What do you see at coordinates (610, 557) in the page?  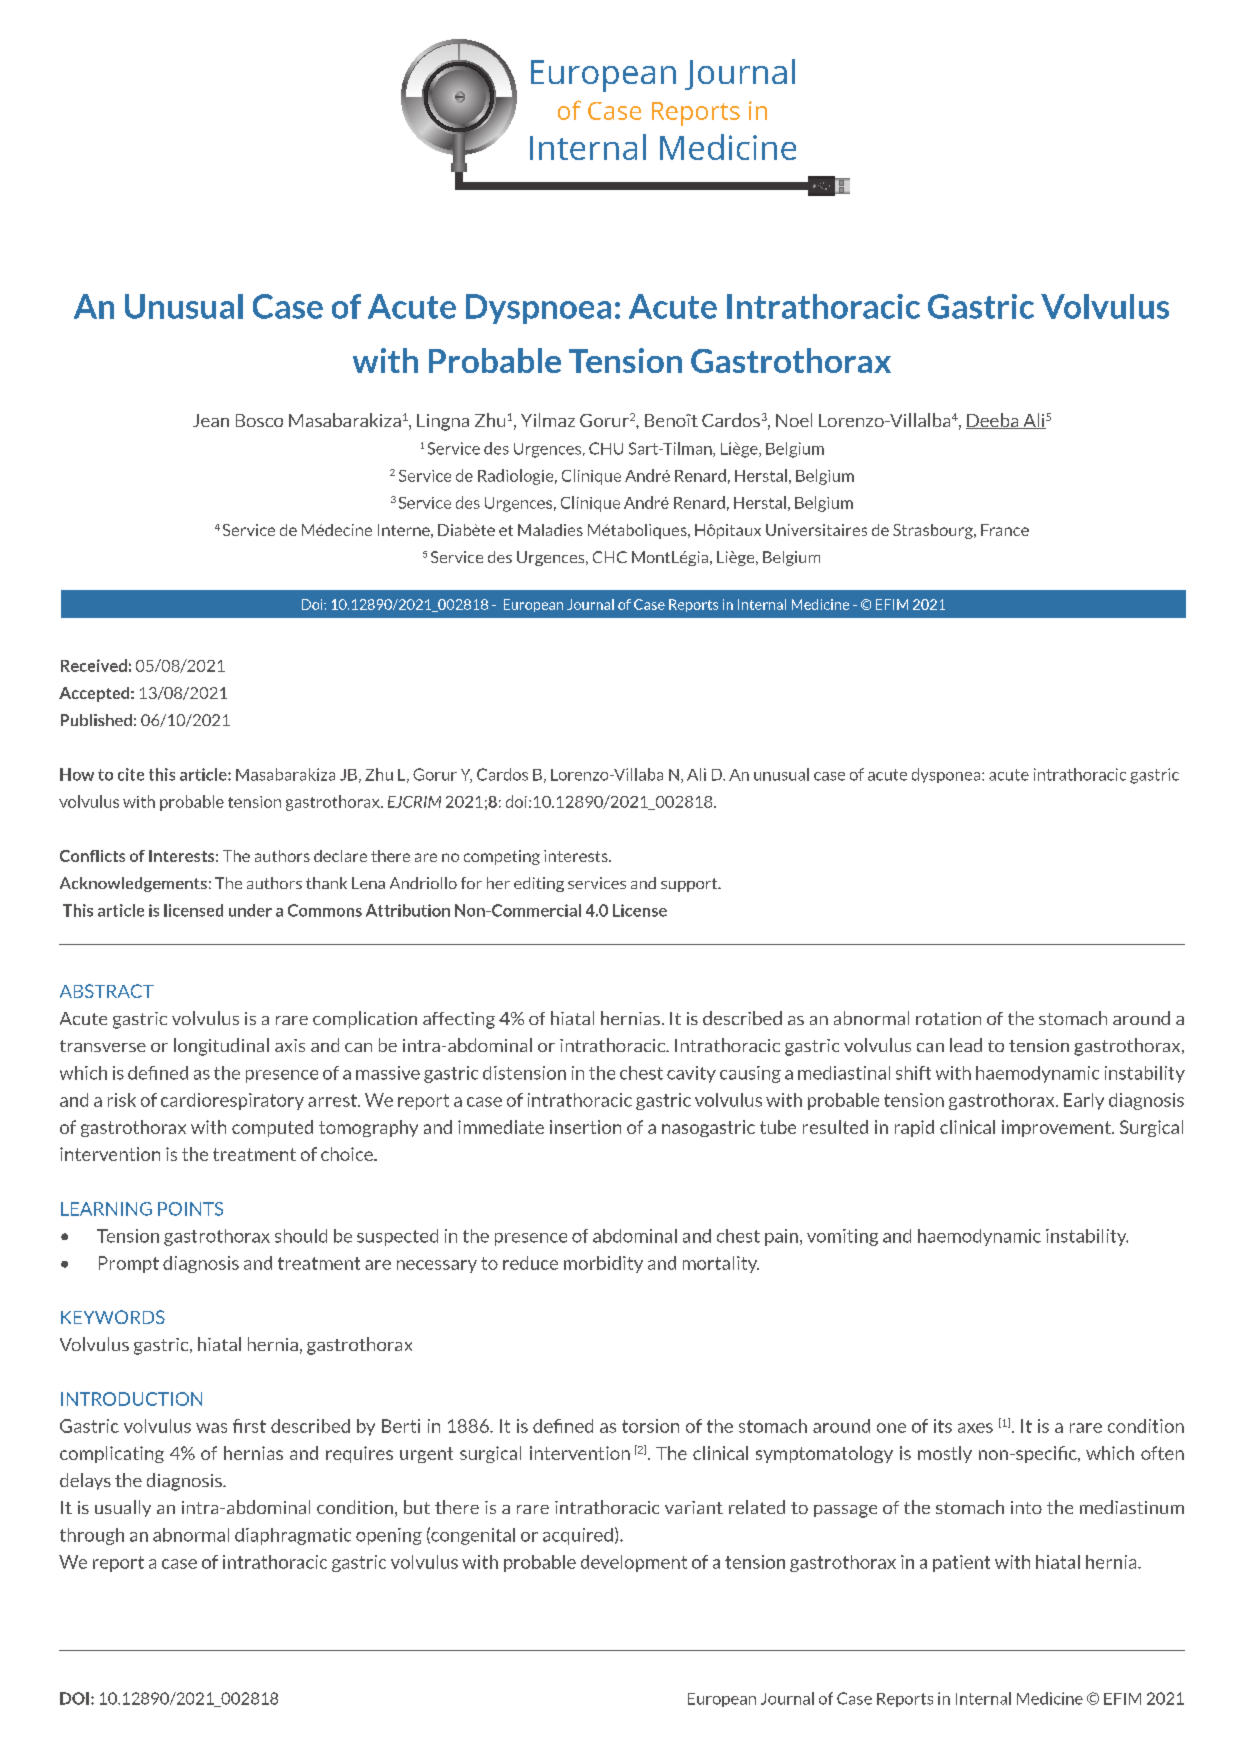 I see `CHC` at bounding box center [610, 557].
